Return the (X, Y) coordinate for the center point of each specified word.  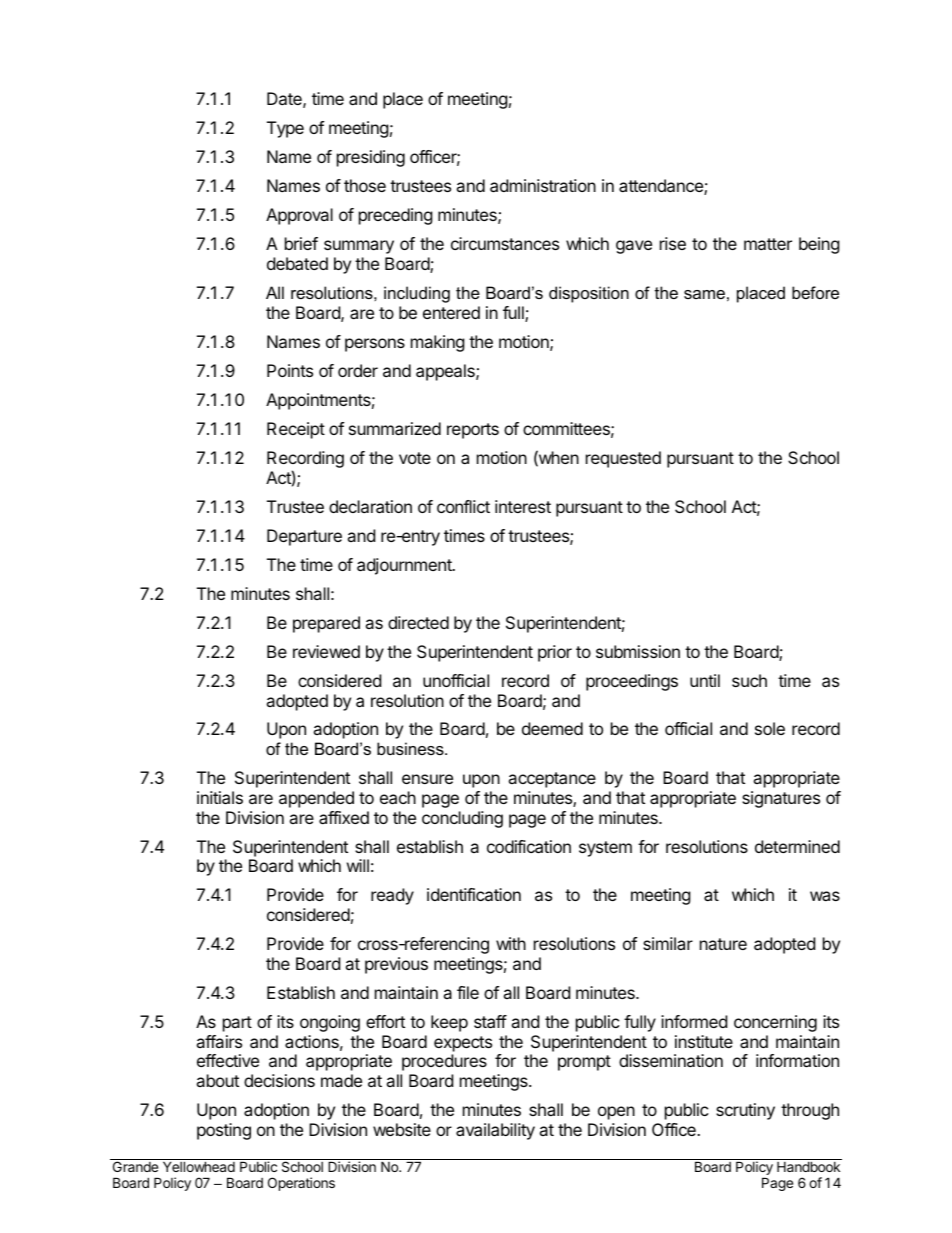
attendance (662, 187)
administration (543, 185)
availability (495, 1131)
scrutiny (745, 1111)
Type (285, 129)
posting (224, 1131)
